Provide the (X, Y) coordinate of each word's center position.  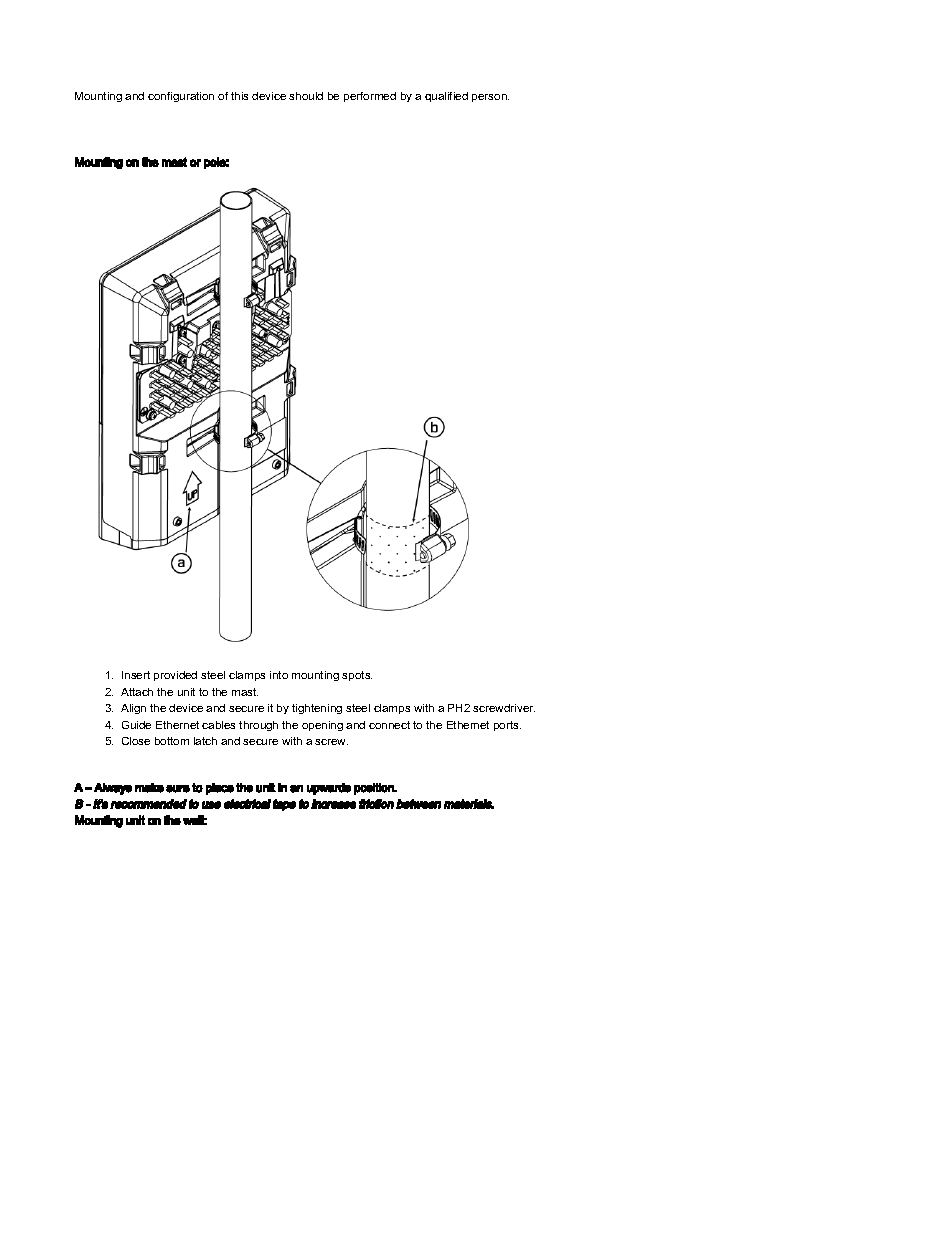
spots (357, 676)
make (149, 788)
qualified (446, 97)
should (306, 96)
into (279, 675)
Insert (136, 675)
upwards (329, 789)
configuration (181, 97)
